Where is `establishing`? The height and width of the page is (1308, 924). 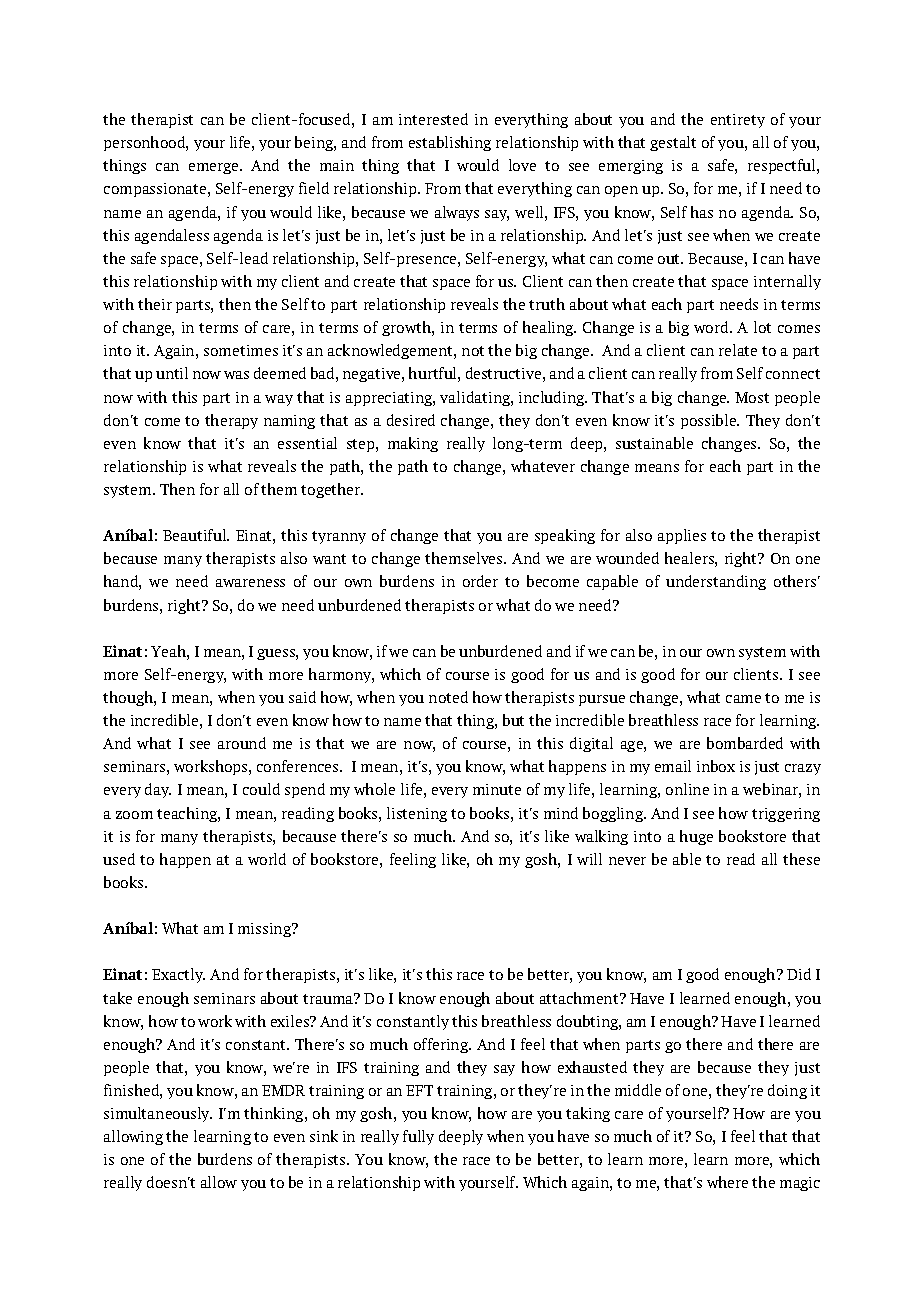 establishing is located at coordinates (450, 143).
